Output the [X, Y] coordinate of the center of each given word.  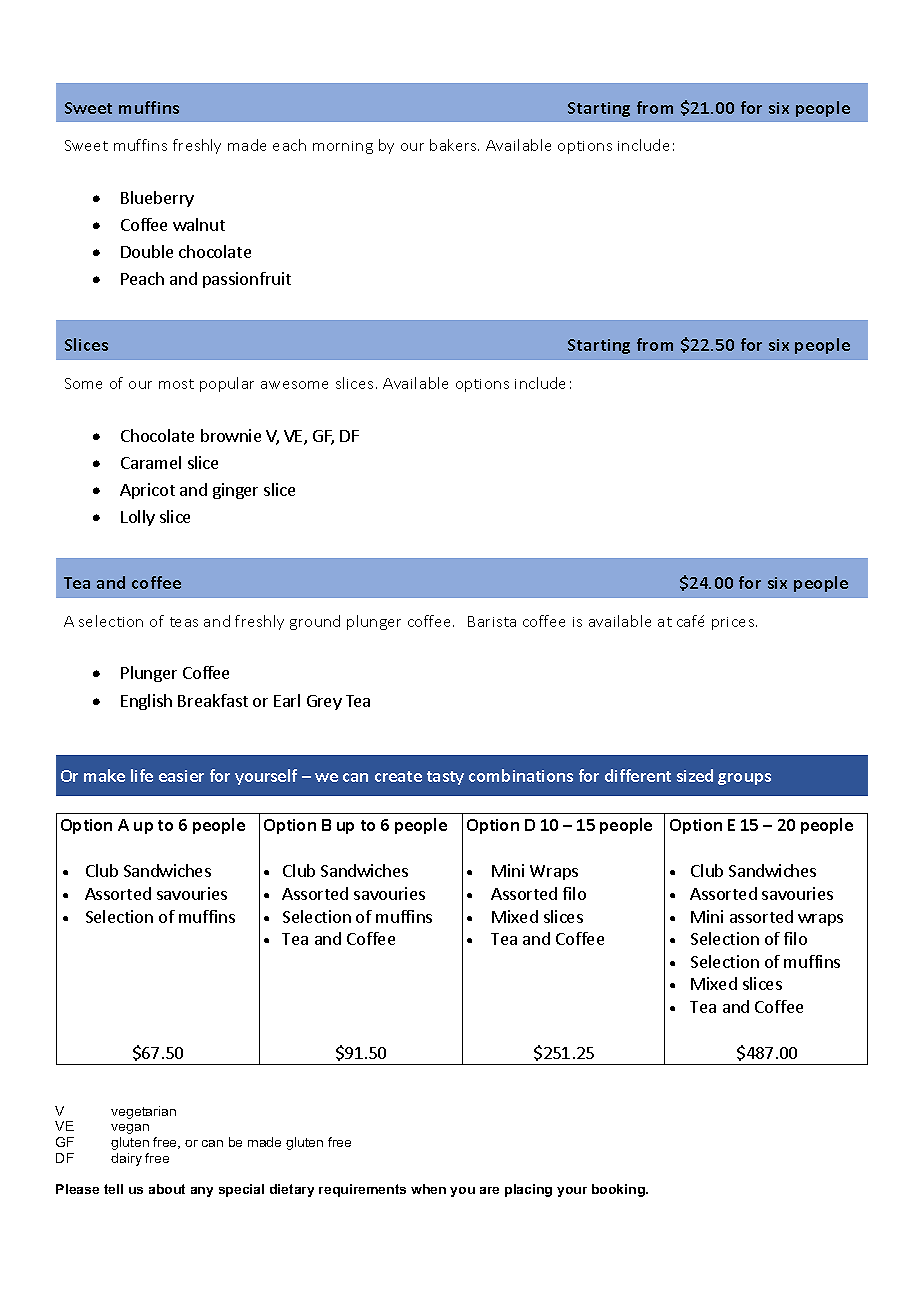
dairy [126, 1159]
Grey [324, 702]
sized [695, 775]
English [146, 702]
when [428, 1189]
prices [734, 623]
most [176, 384]
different [638, 775]
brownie [231, 435]
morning [343, 147]
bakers [454, 145]
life [142, 775]
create [398, 776]
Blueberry [157, 199]
